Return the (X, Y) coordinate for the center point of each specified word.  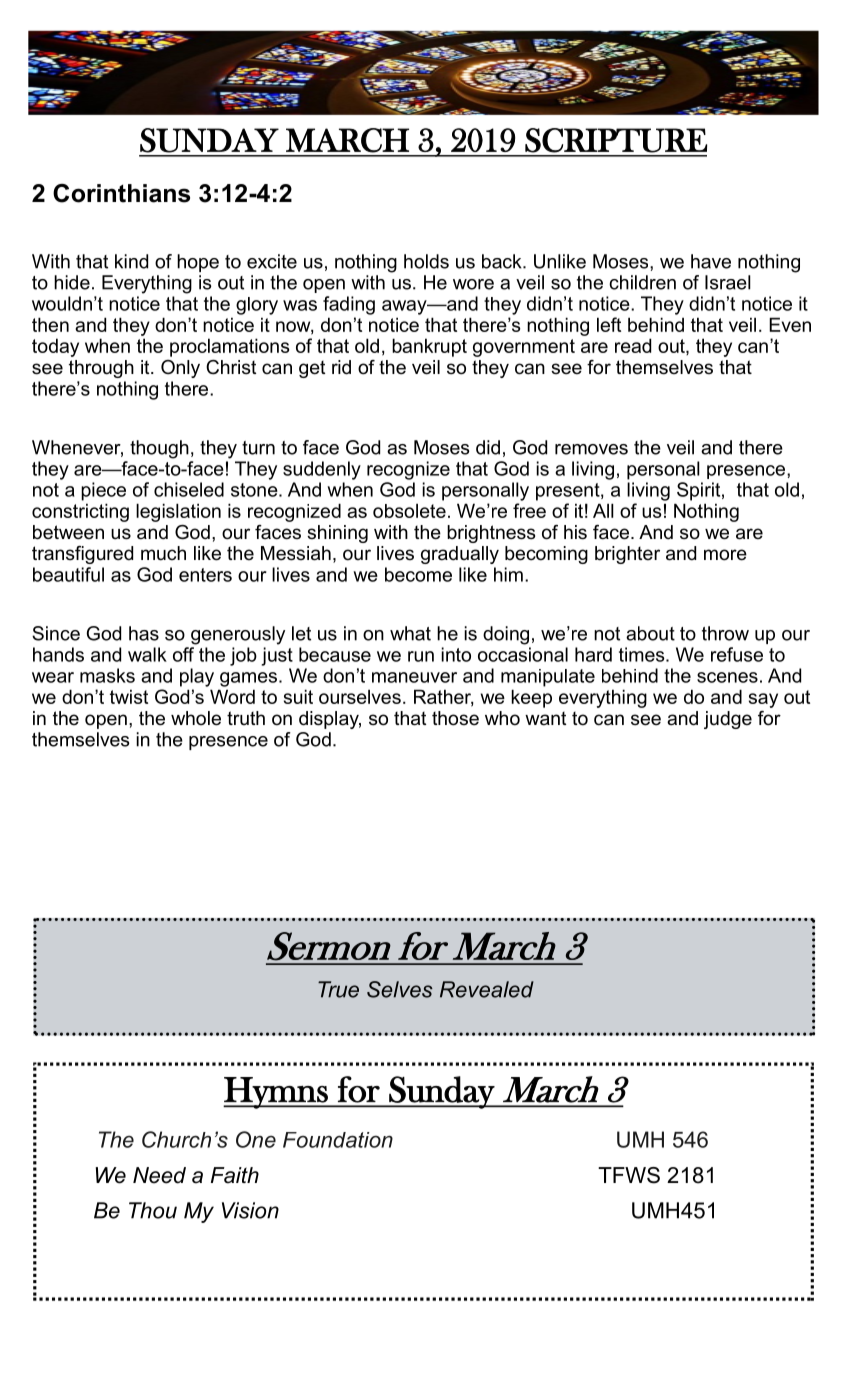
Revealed (487, 989)
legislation (178, 512)
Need (159, 1175)
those (455, 718)
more (725, 555)
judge (728, 720)
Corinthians (121, 193)
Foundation (338, 1140)
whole (196, 718)
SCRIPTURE (616, 140)
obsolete (409, 510)
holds (426, 261)
